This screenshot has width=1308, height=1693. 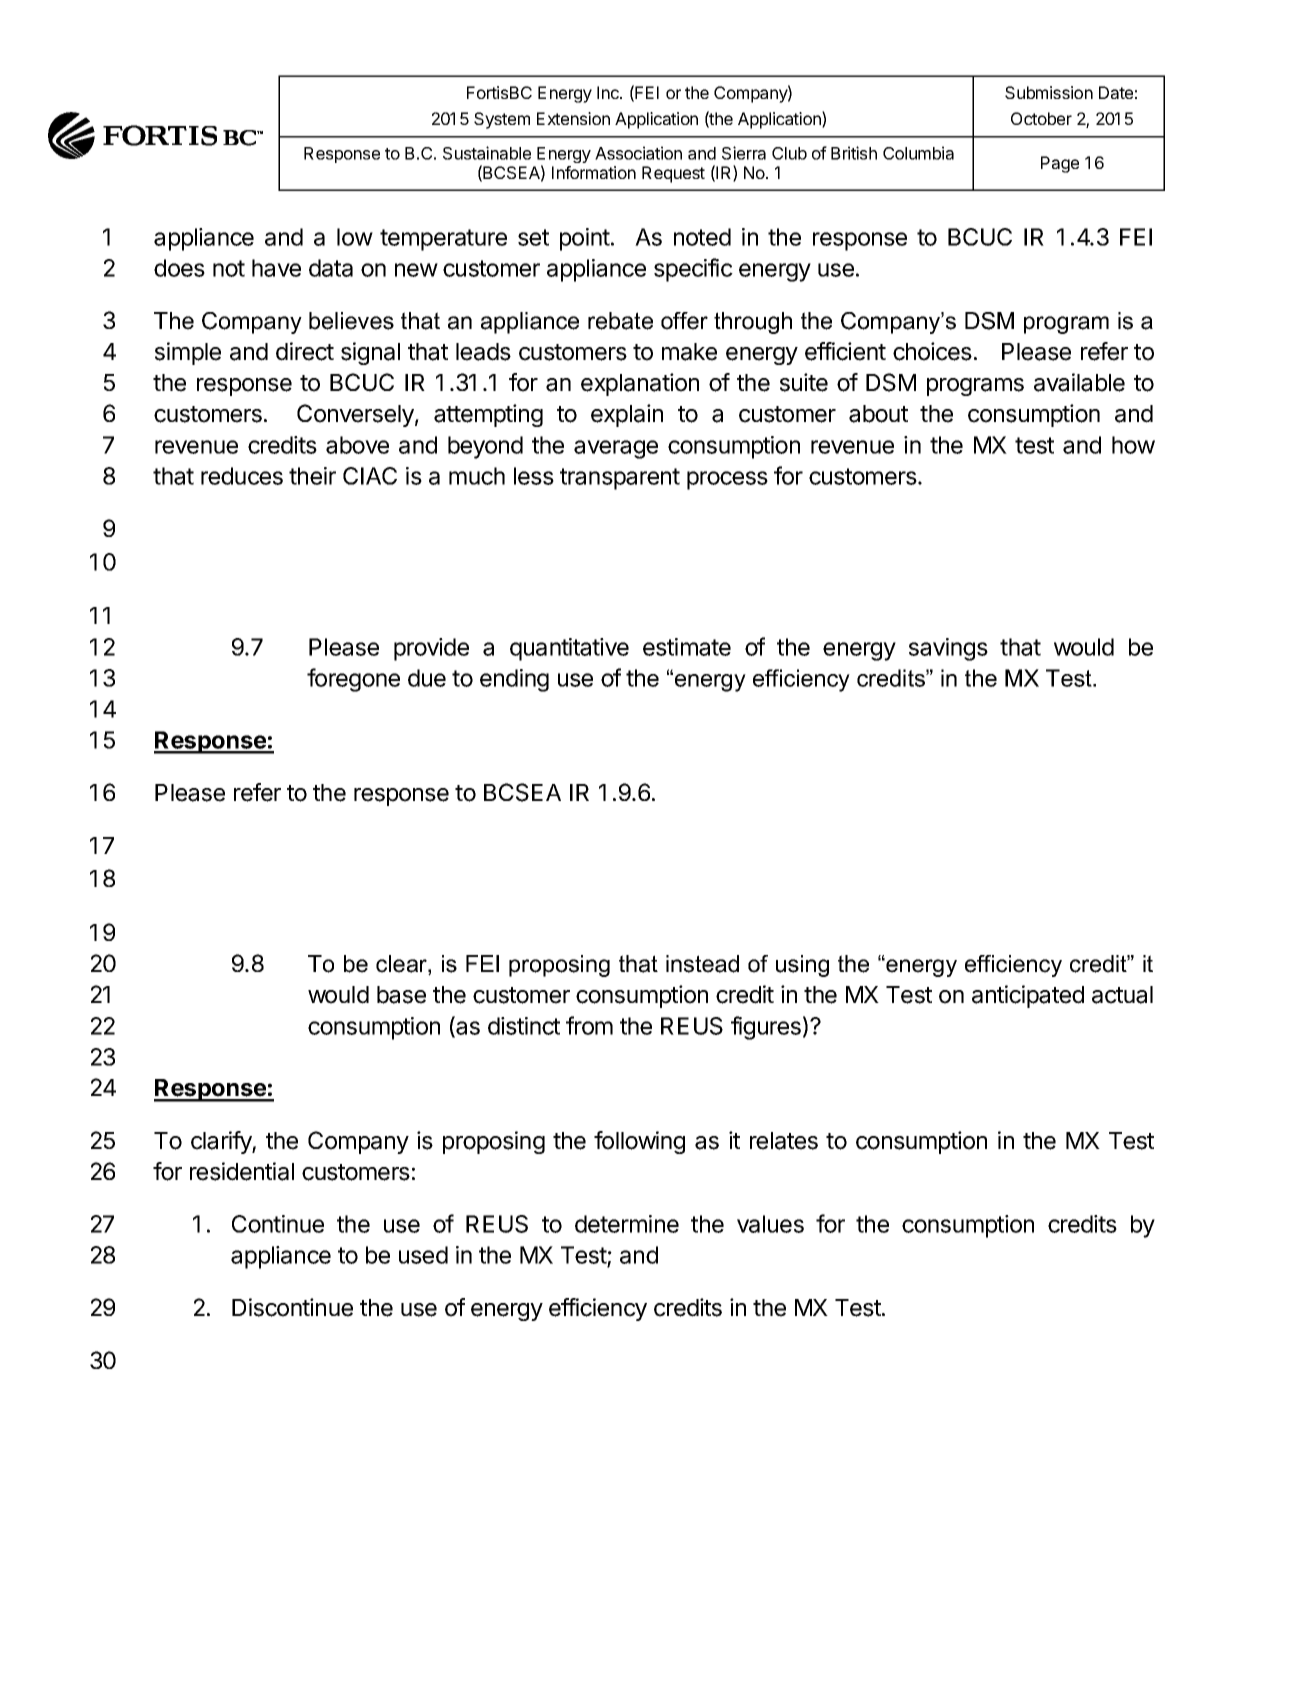 I want to click on Association, so click(x=638, y=153).
